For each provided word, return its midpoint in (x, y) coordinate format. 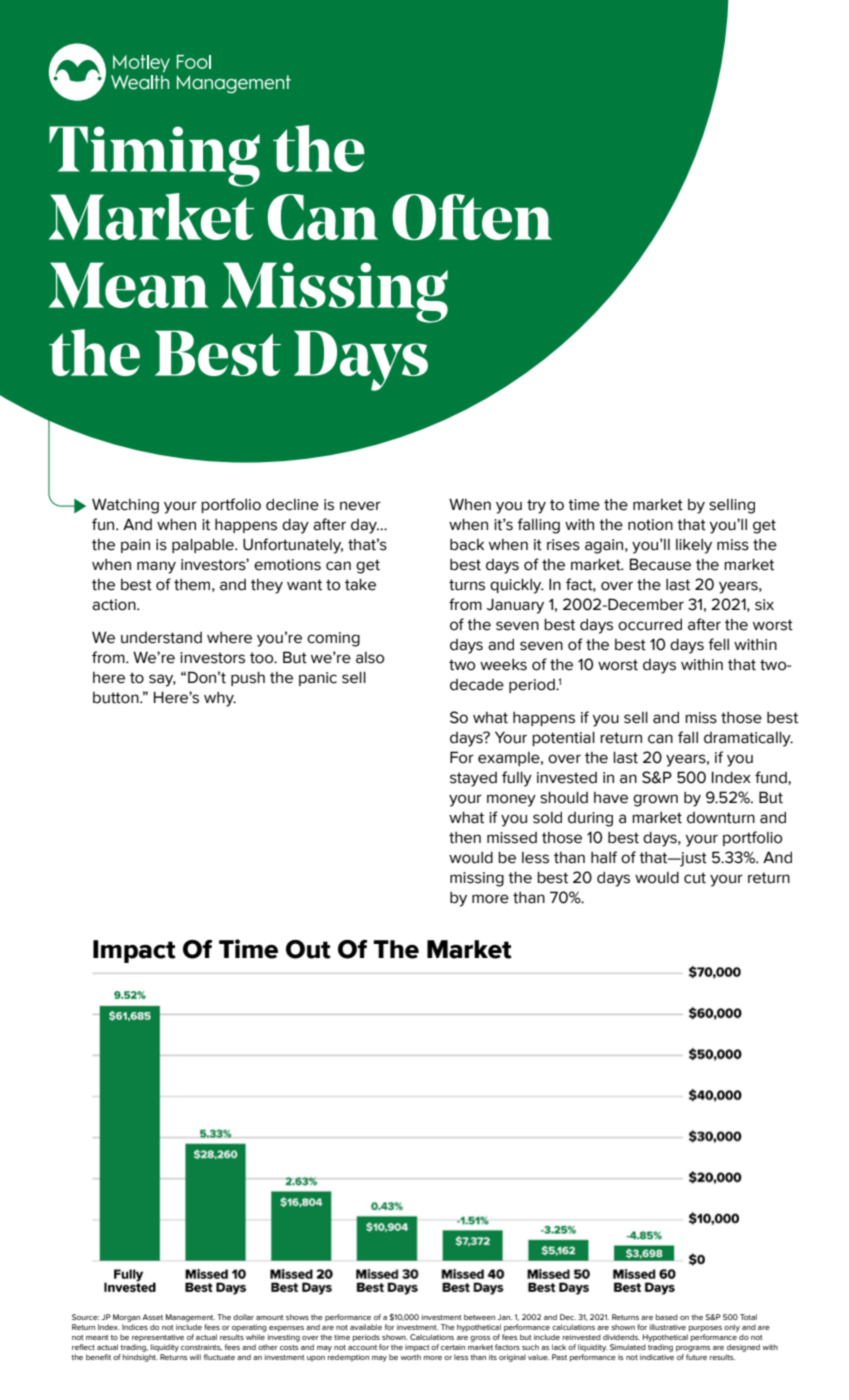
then (465, 838)
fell (719, 644)
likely (694, 546)
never (360, 506)
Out (308, 949)
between (479, 1317)
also (370, 658)
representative (158, 1338)
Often (472, 217)
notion (650, 525)
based (667, 1317)
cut (695, 878)
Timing (154, 156)
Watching (125, 506)
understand (161, 638)
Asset (152, 1317)
